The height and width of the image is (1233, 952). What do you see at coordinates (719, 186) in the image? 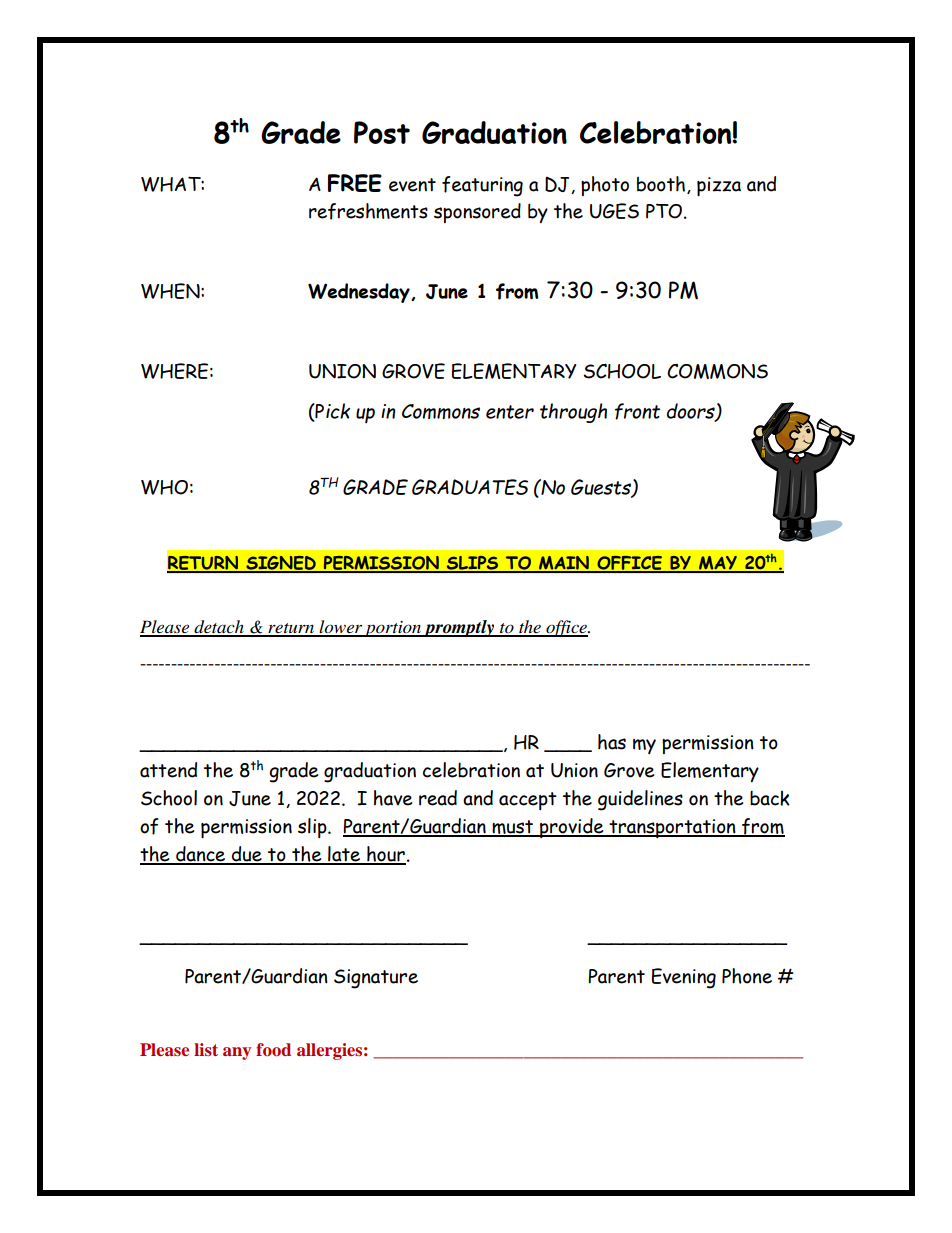
I see `pizza` at bounding box center [719, 186].
